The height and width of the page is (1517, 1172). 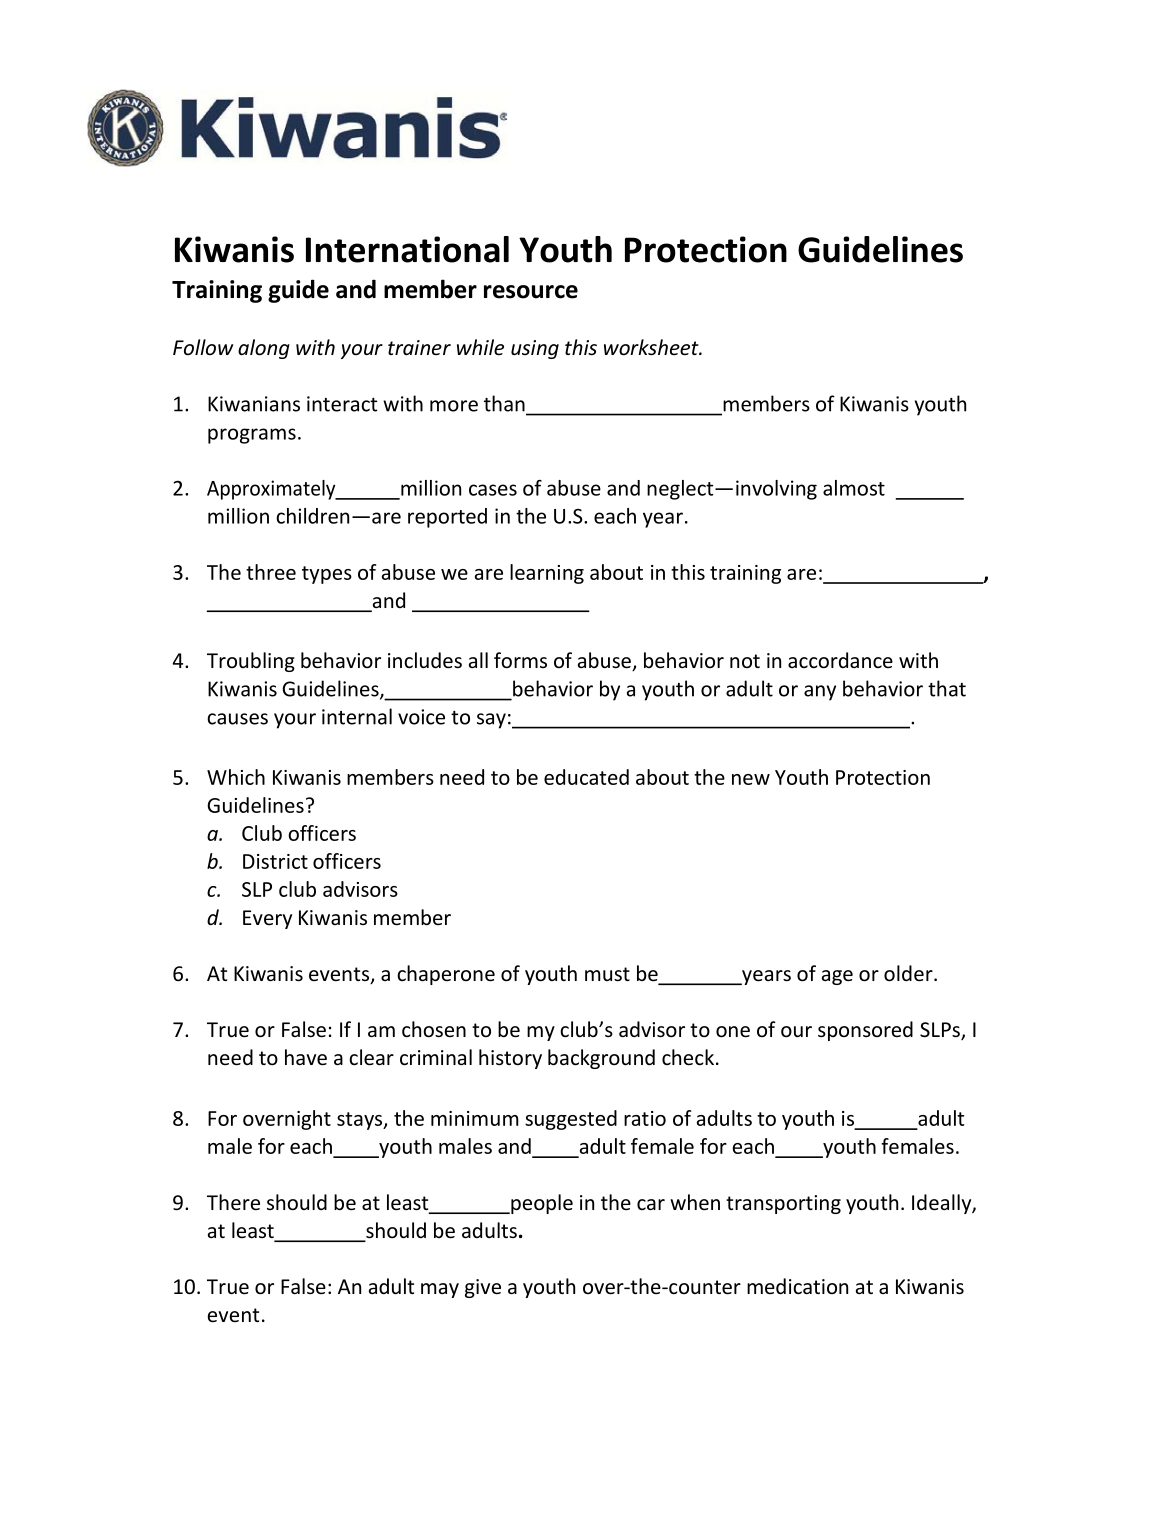 What do you see at coordinates (233, 1202) in the page?
I see `There` at bounding box center [233, 1202].
